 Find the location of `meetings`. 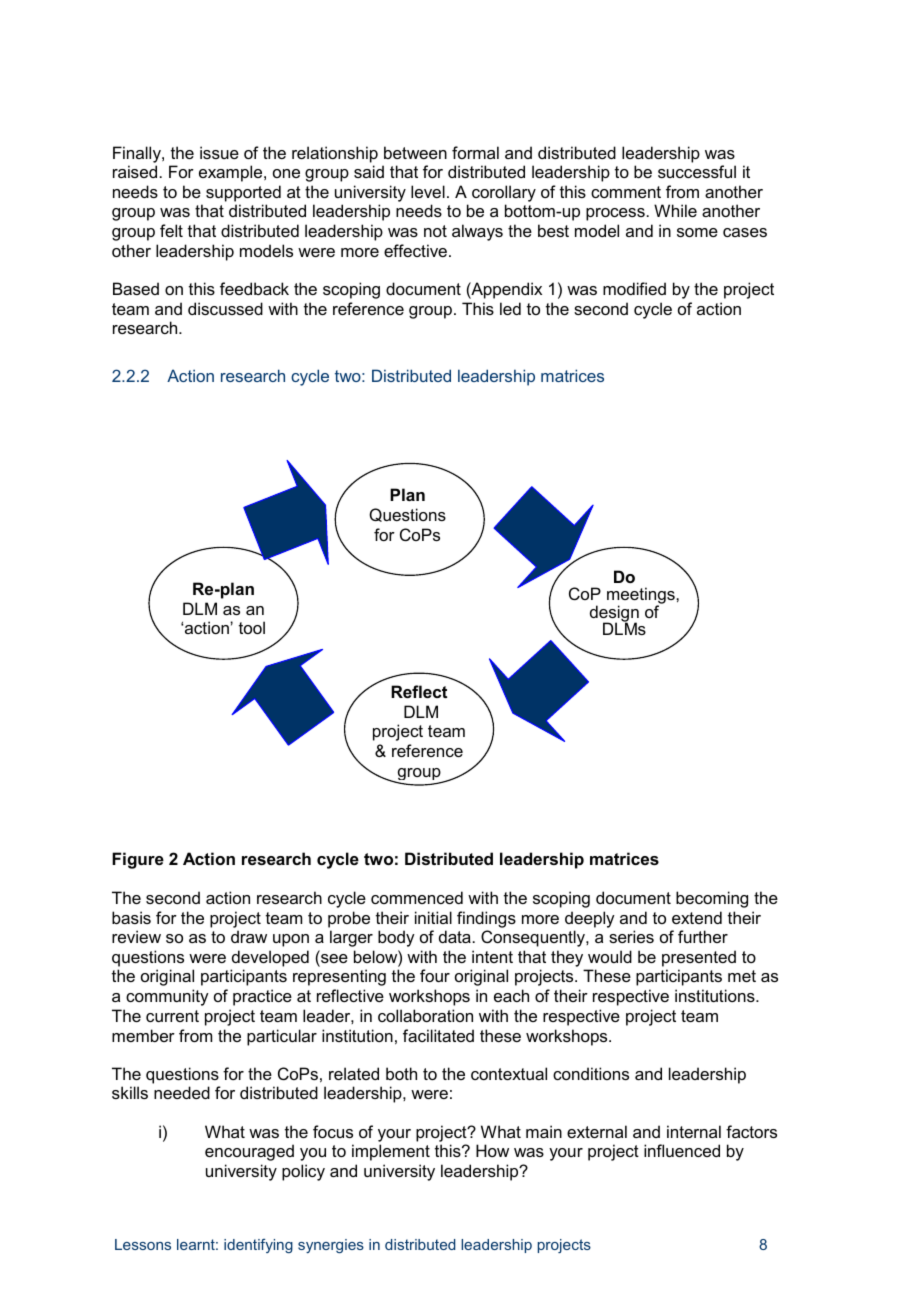

meetings is located at coordinates (642, 597).
